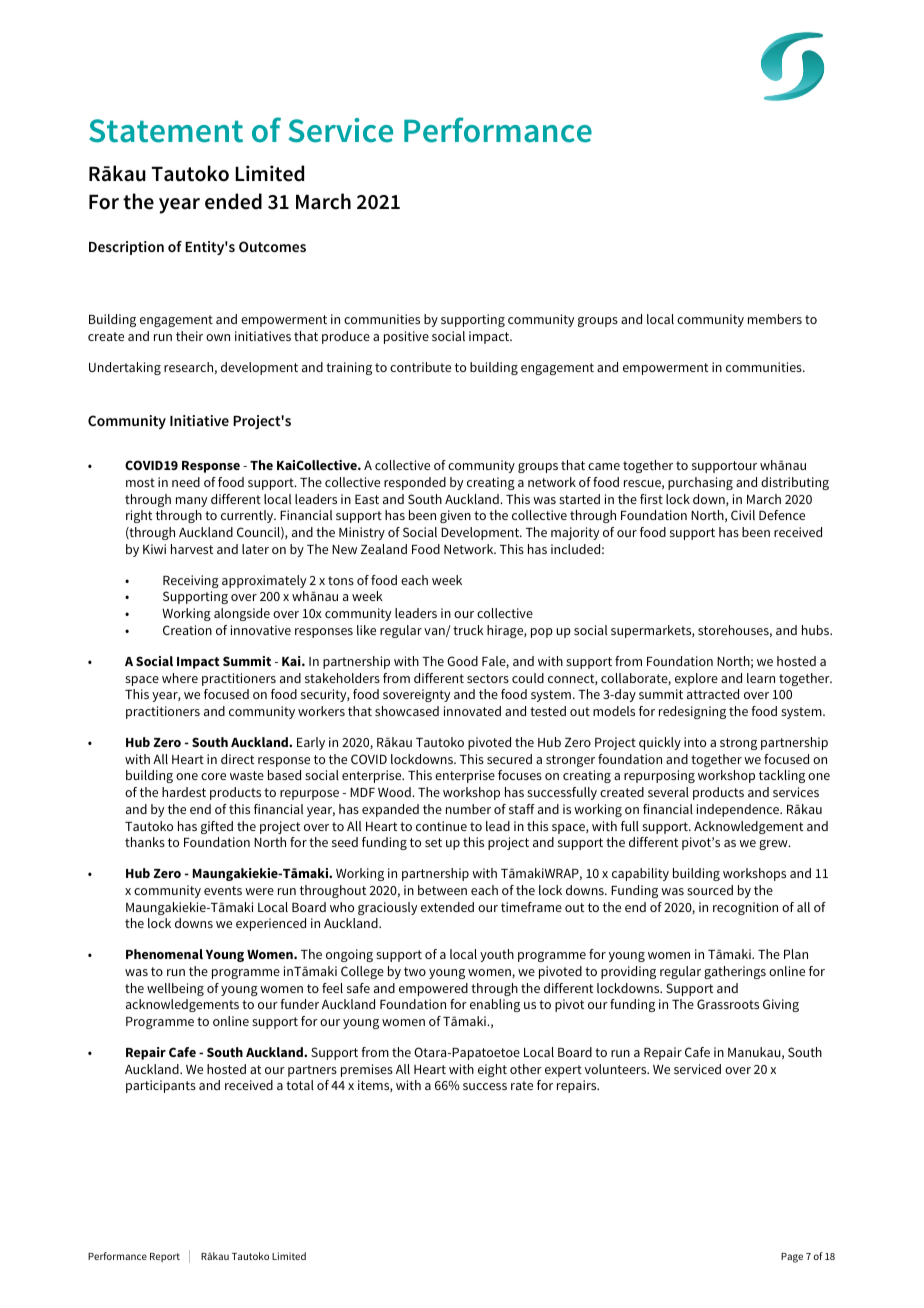 Image resolution: width=924 pixels, height=1308 pixels. What do you see at coordinates (442, 890) in the screenshot?
I see `between` at bounding box center [442, 890].
